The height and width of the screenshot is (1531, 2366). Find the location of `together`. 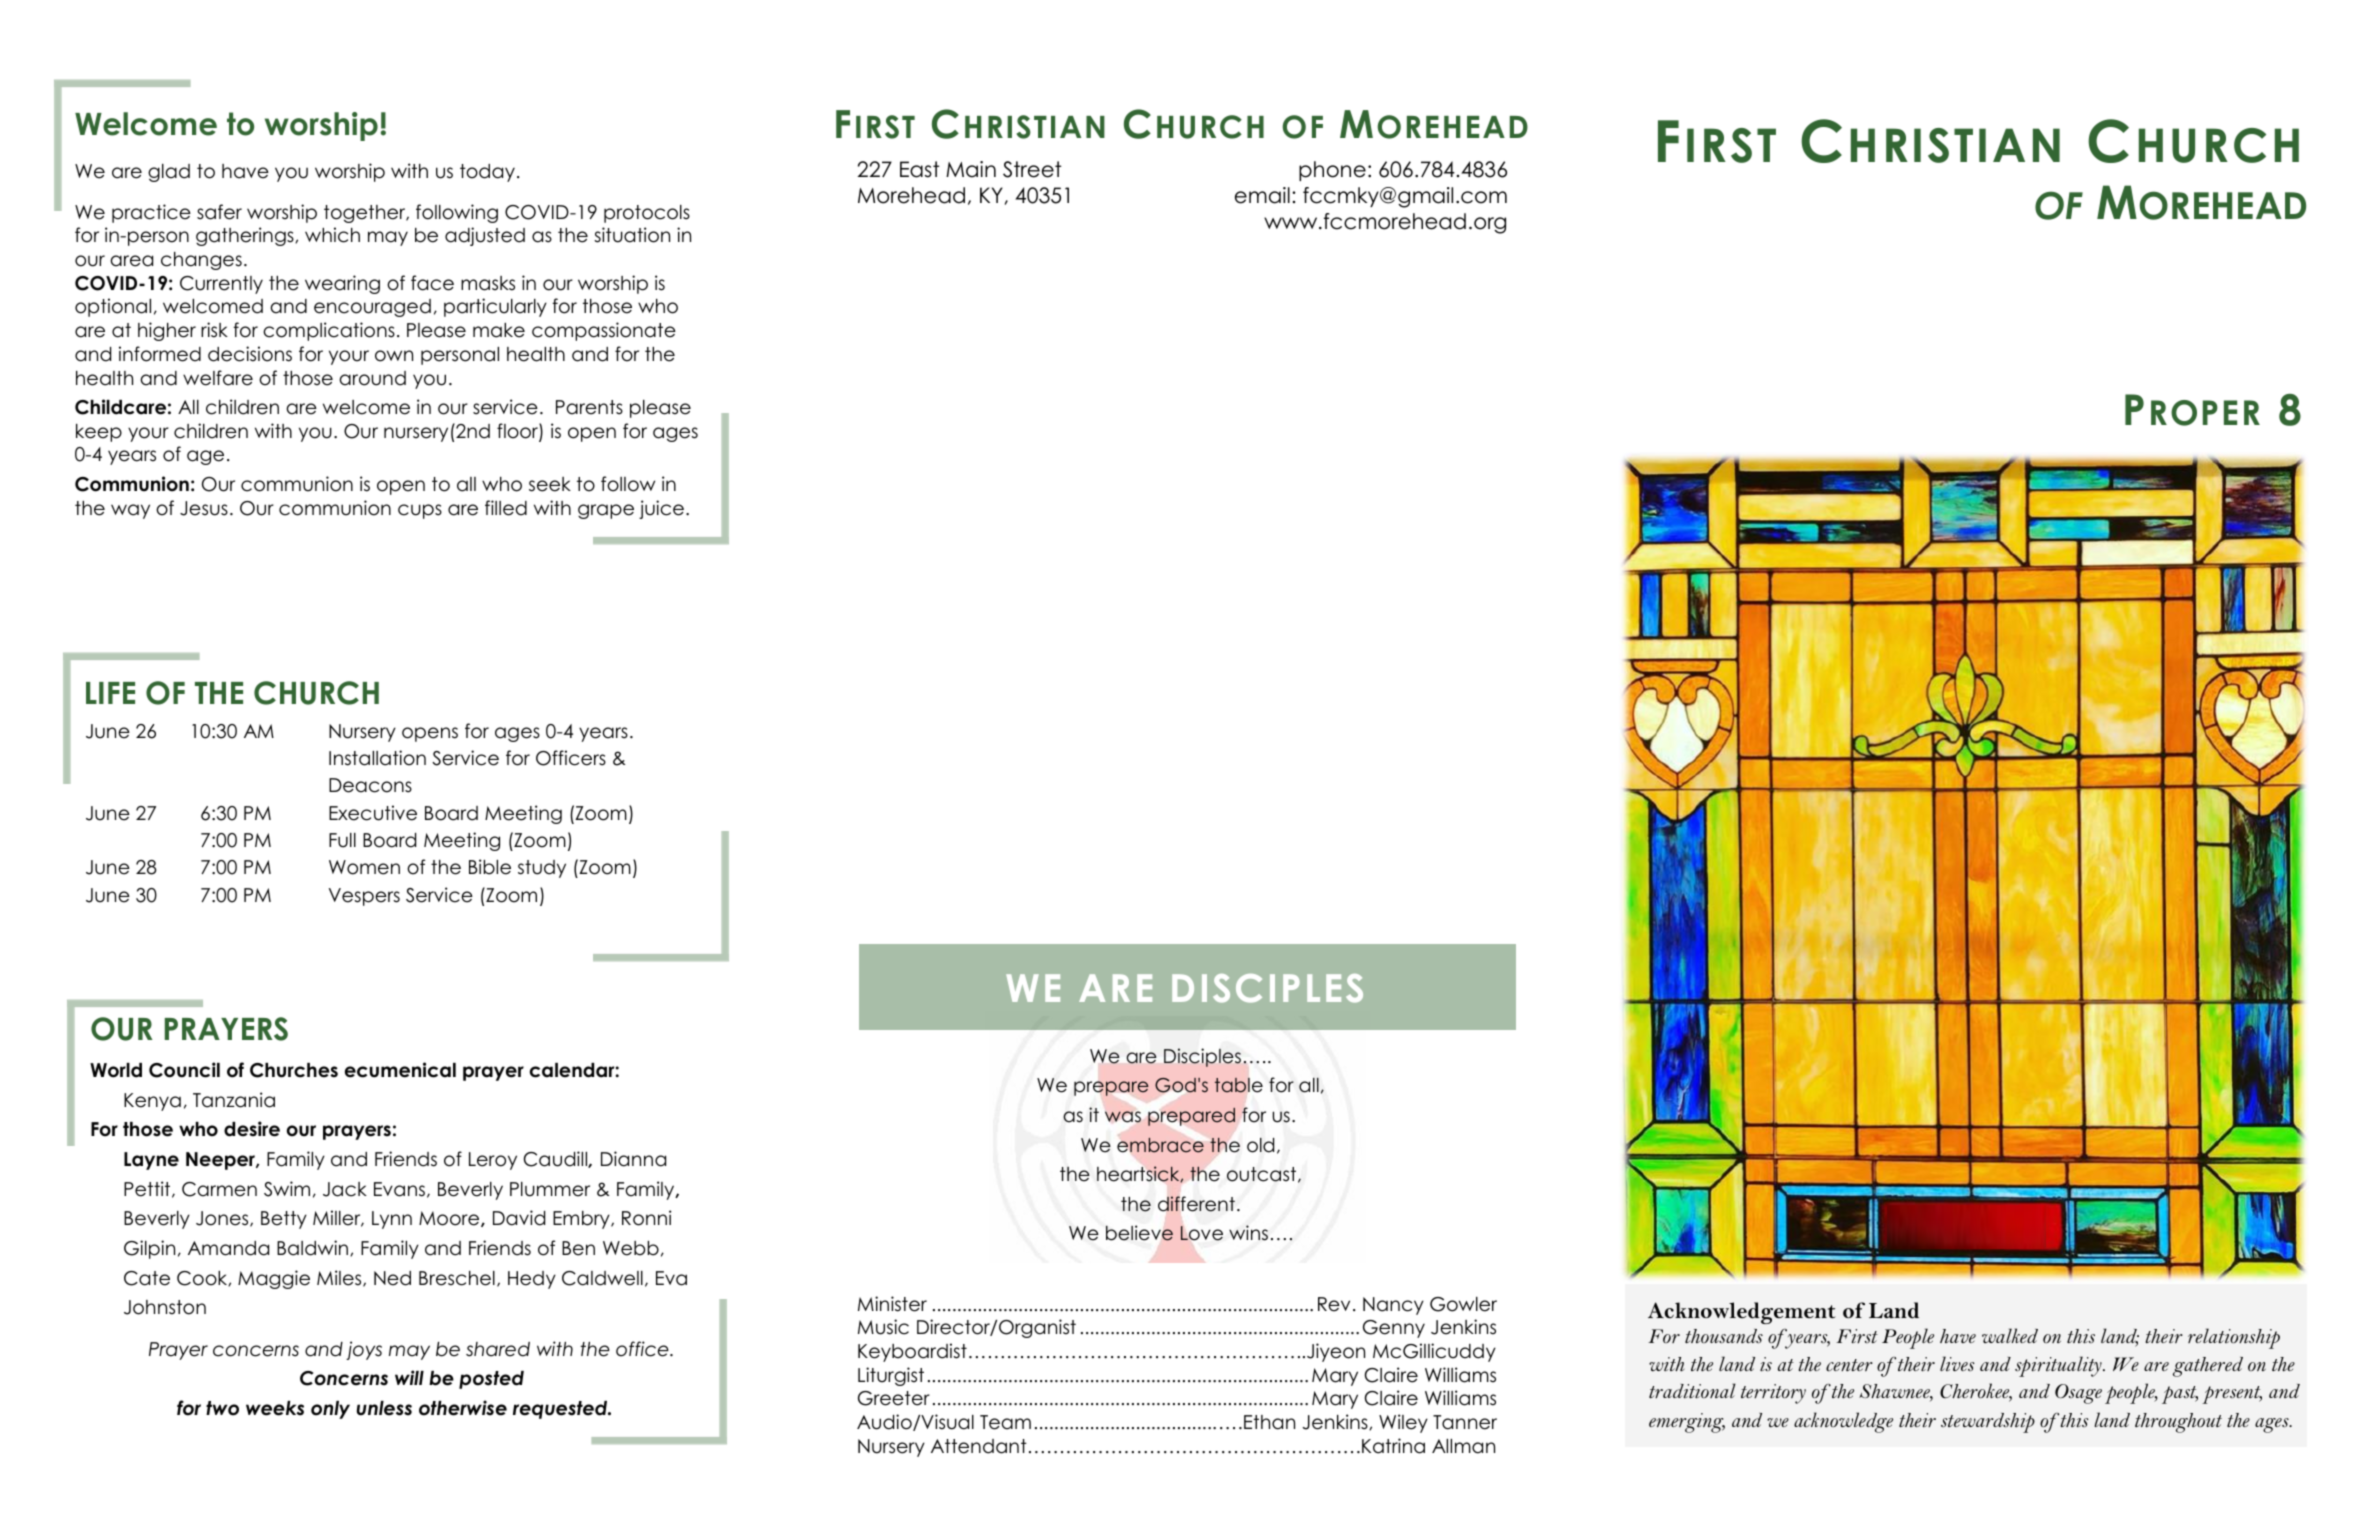

together is located at coordinates (366, 214).
